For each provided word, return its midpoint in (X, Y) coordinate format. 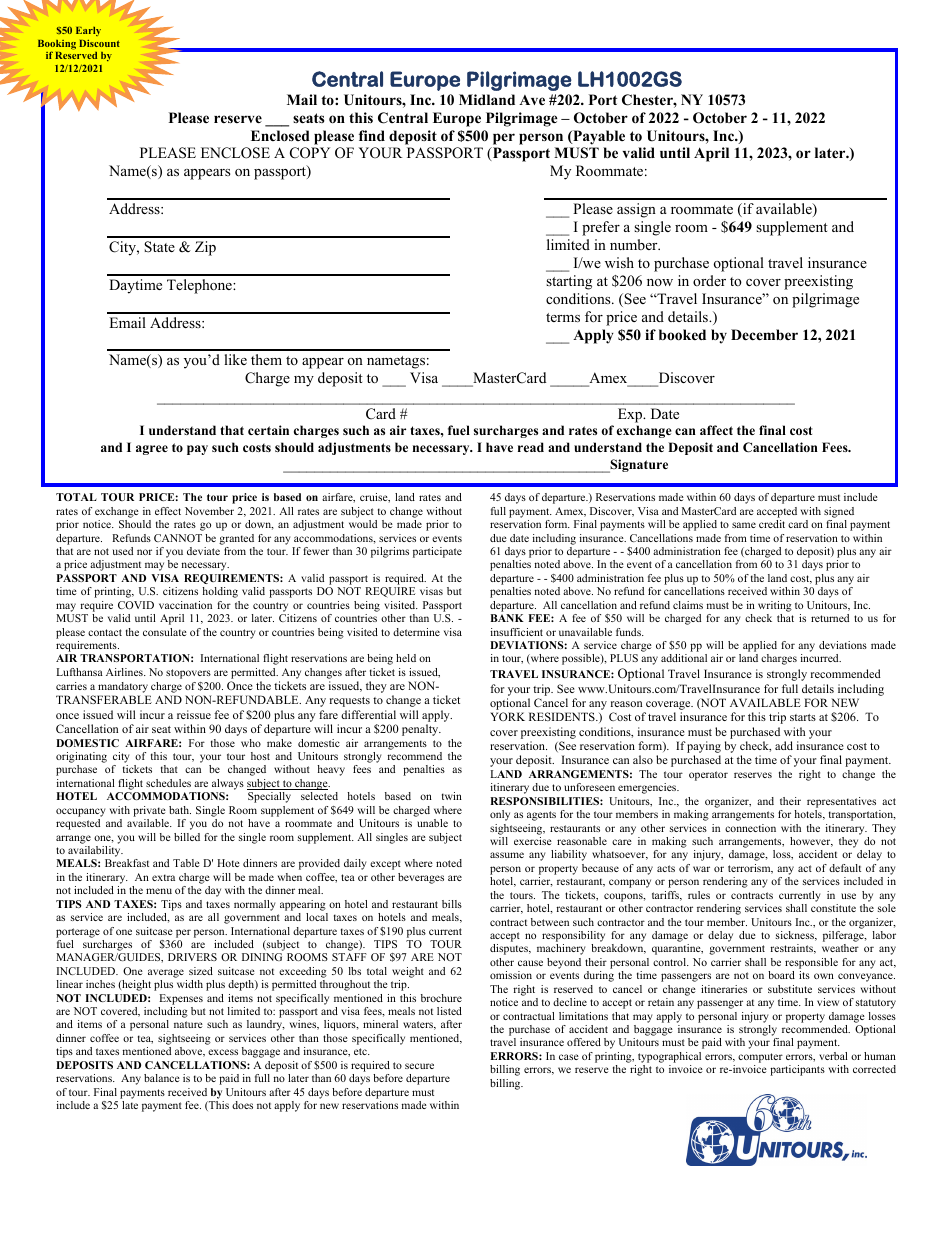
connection (750, 828)
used (123, 551)
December (764, 334)
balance (162, 1078)
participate (437, 552)
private (149, 811)
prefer (601, 228)
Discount (99, 43)
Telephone (200, 286)
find (372, 135)
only (500, 815)
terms (563, 317)
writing (775, 606)
